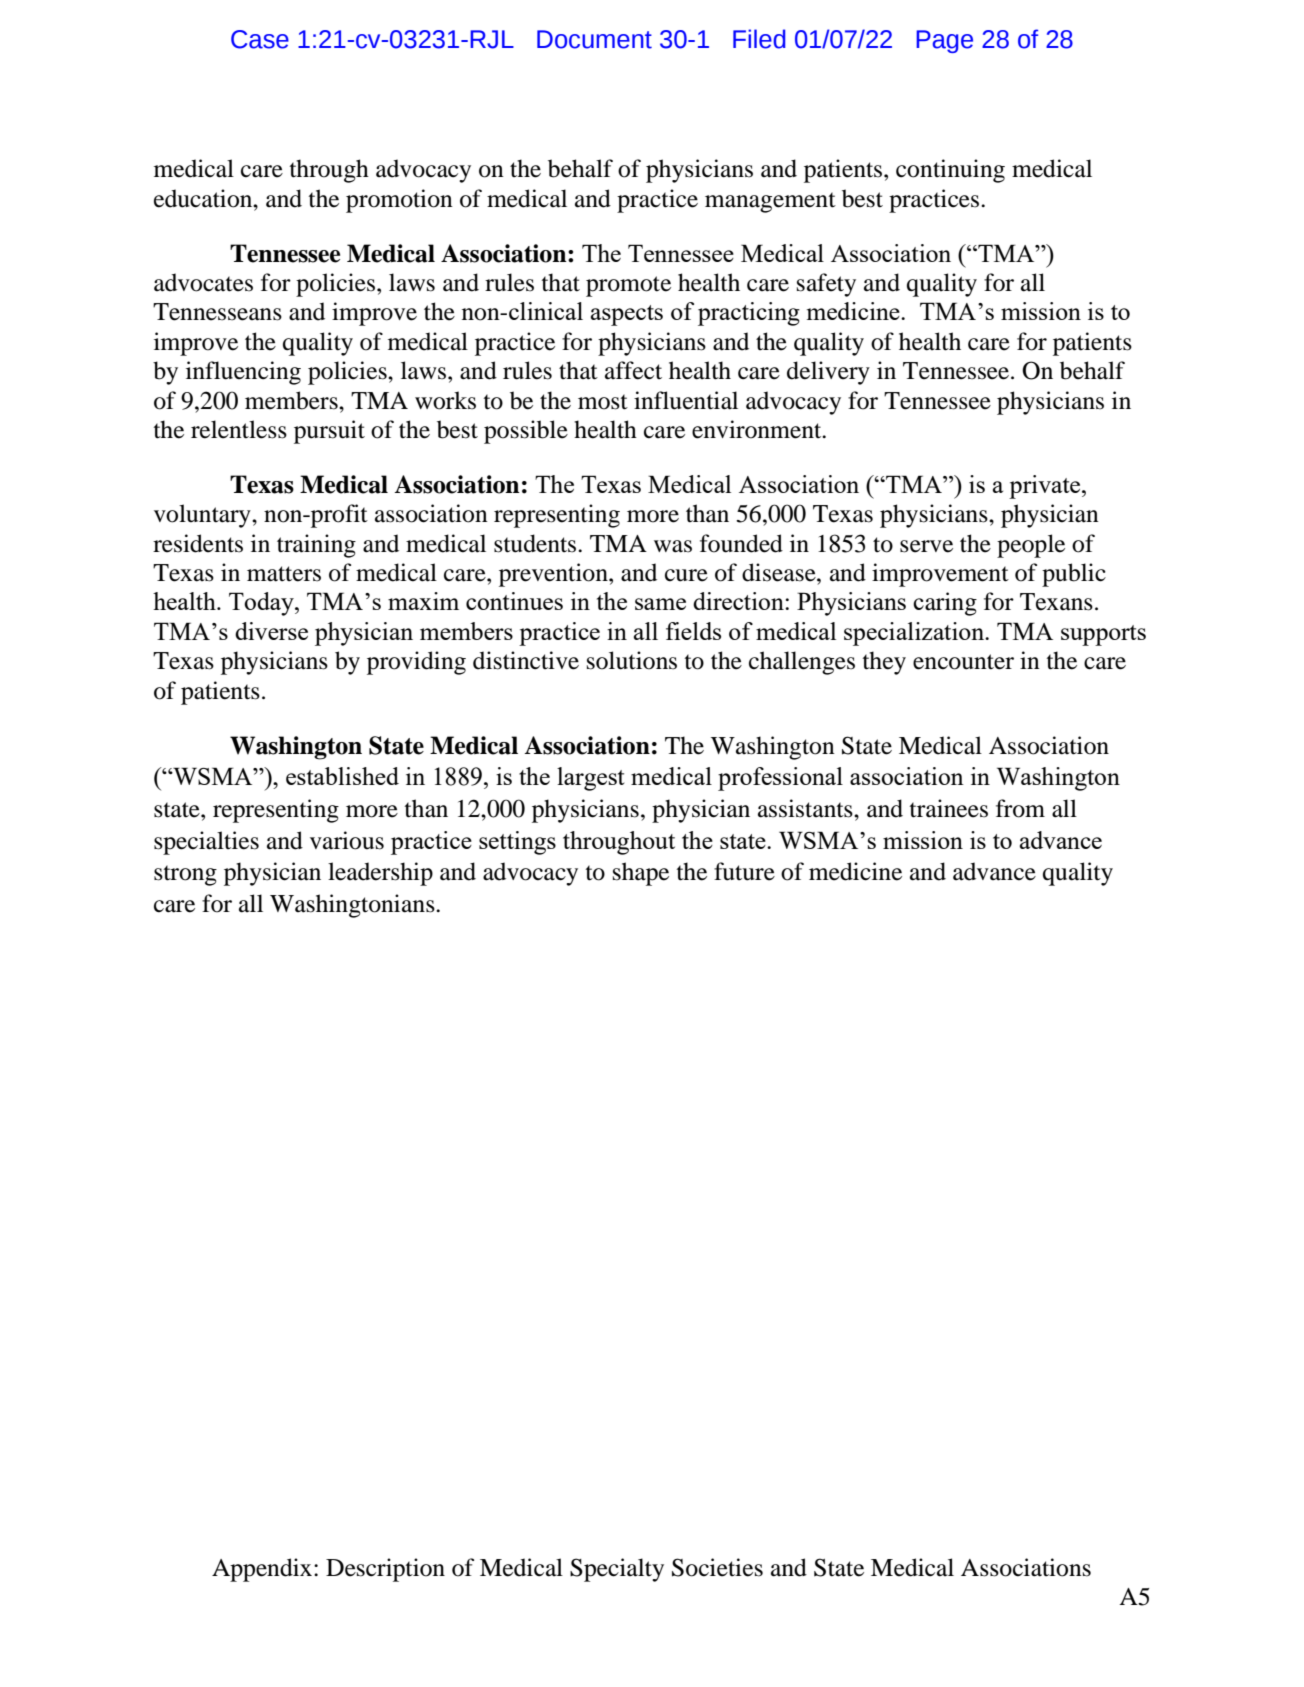 This document has width=1304, height=1687. What do you see at coordinates (590, 779) in the document?
I see `largest` at bounding box center [590, 779].
